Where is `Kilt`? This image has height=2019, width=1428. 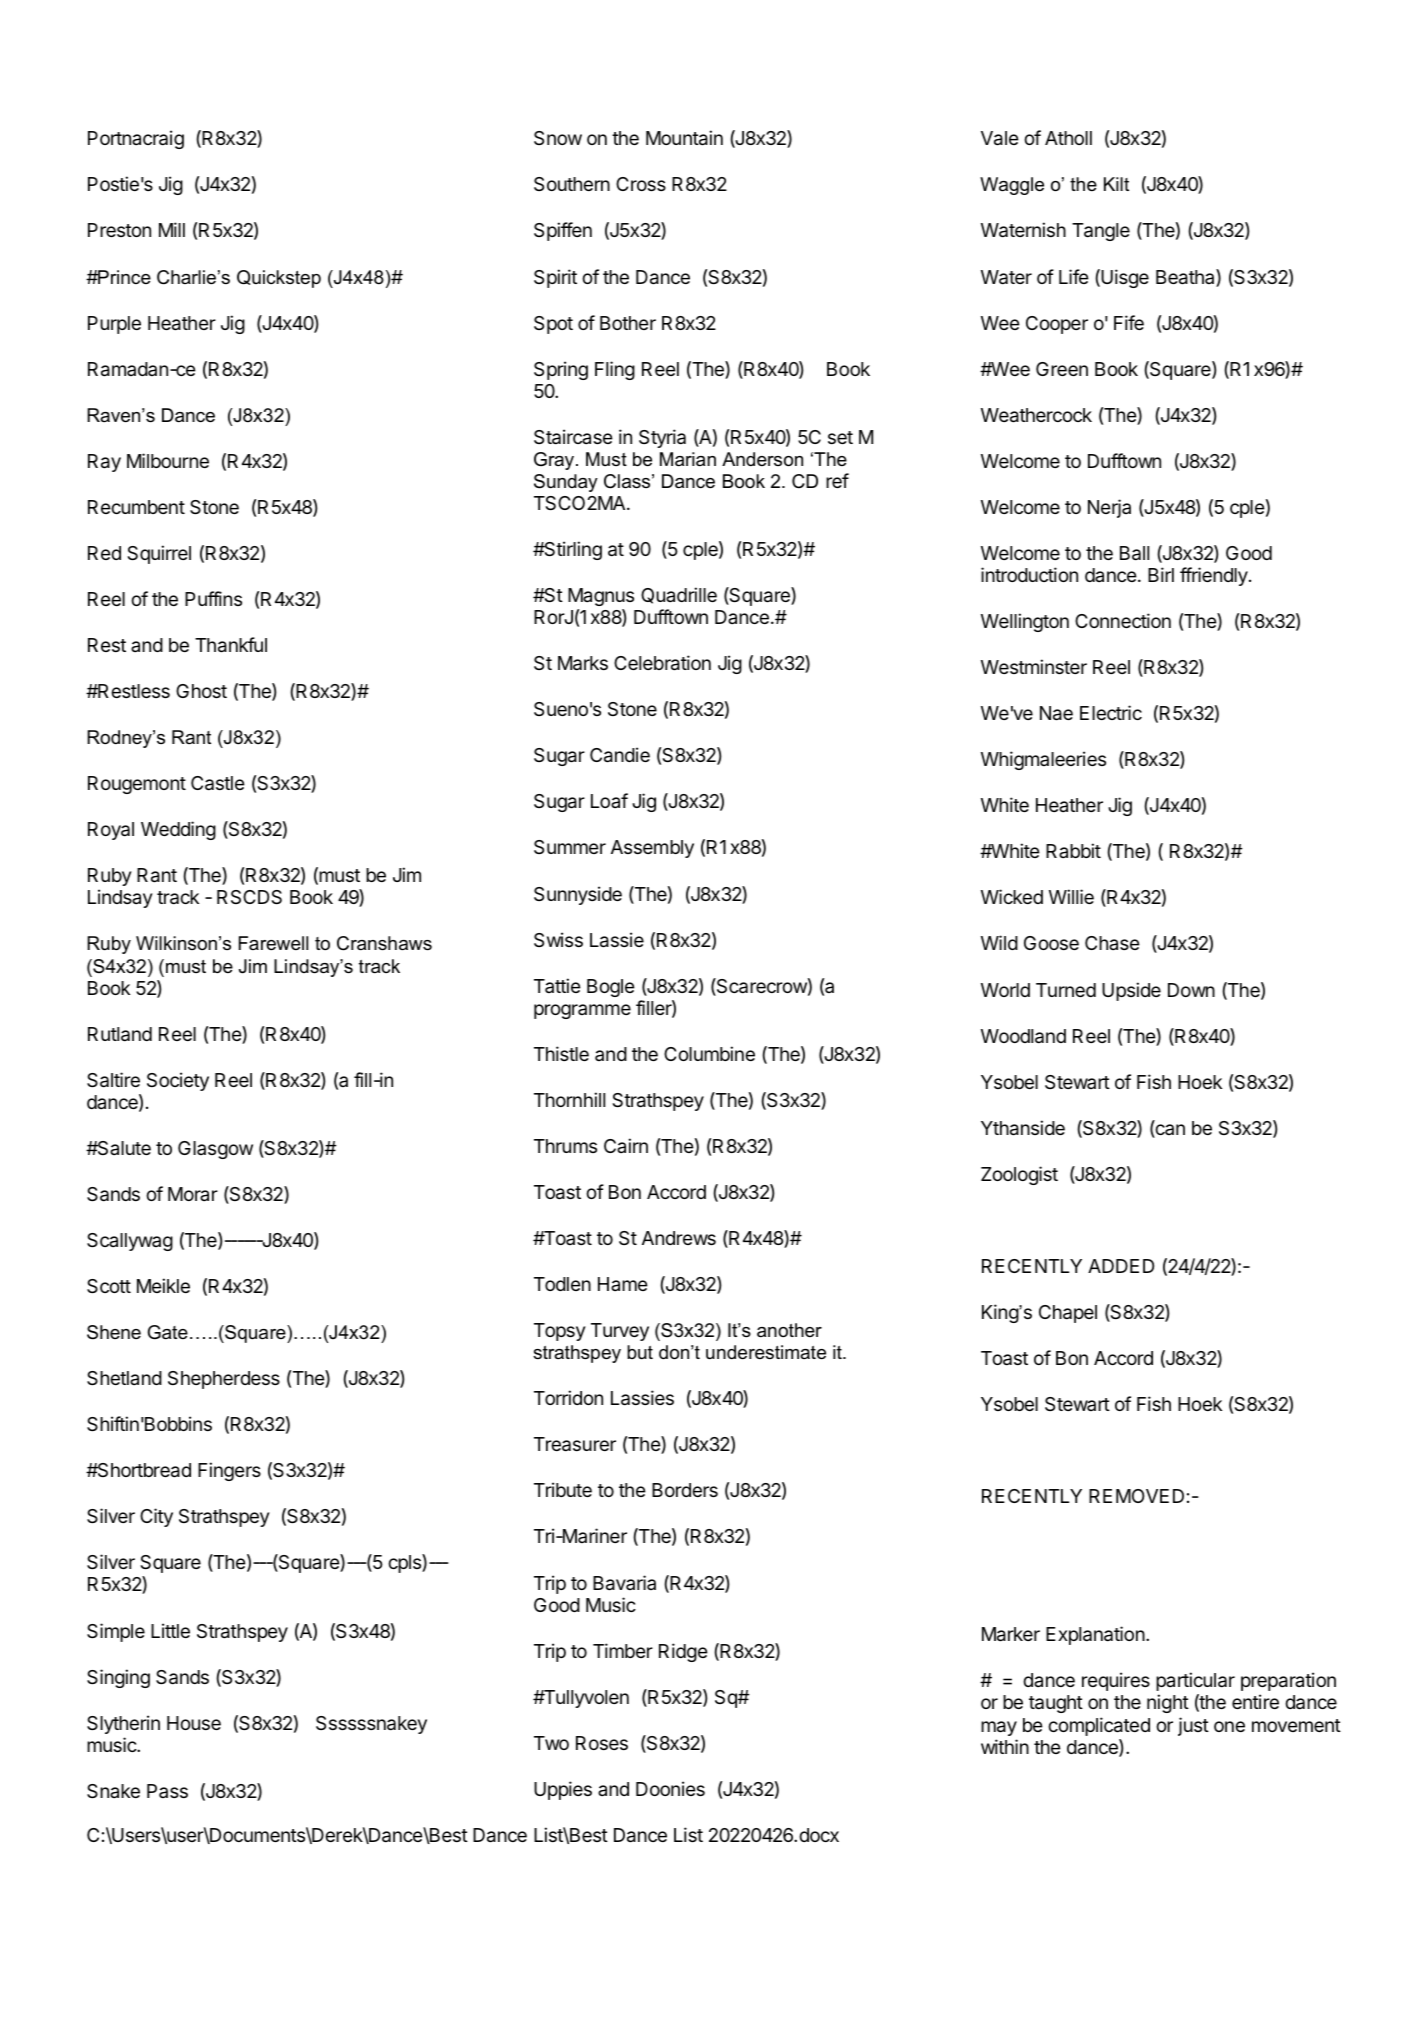 Kilt is located at coordinates (1116, 184).
